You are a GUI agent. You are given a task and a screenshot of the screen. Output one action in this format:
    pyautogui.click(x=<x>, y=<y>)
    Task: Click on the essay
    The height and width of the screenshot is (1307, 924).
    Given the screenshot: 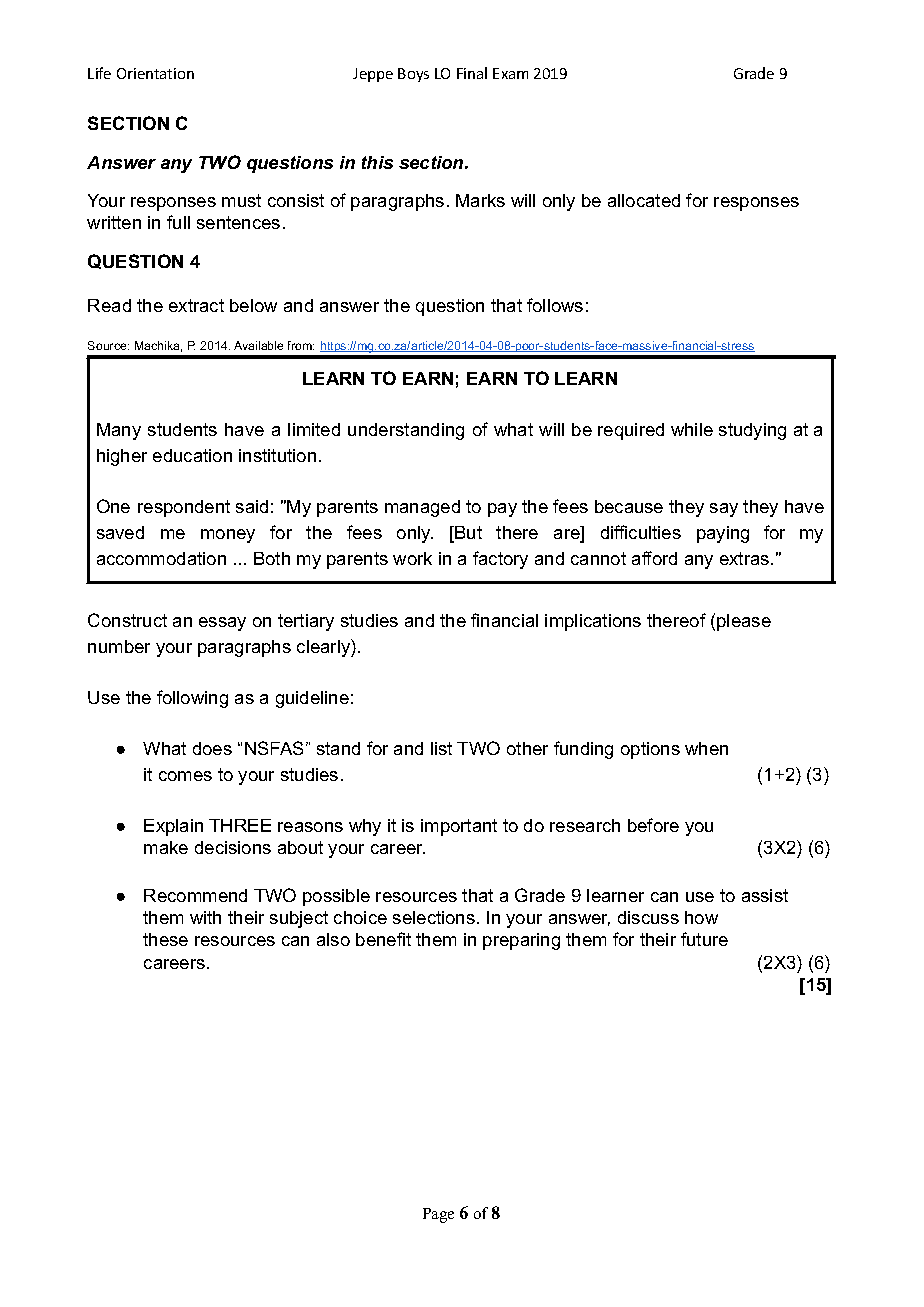 What is the action you would take?
    pyautogui.click(x=222, y=624)
